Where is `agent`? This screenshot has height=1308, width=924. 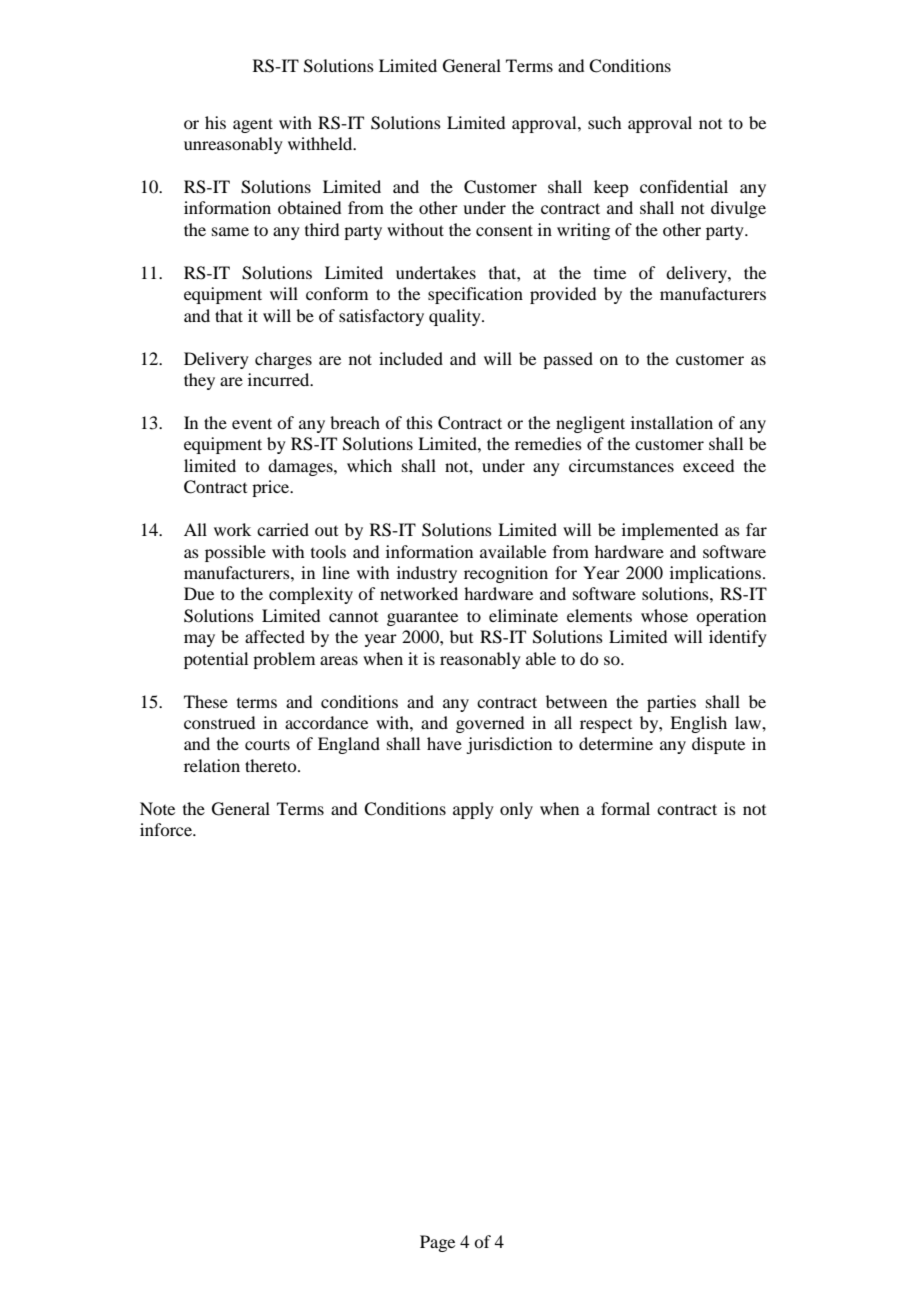 agent is located at coordinates (253, 125).
